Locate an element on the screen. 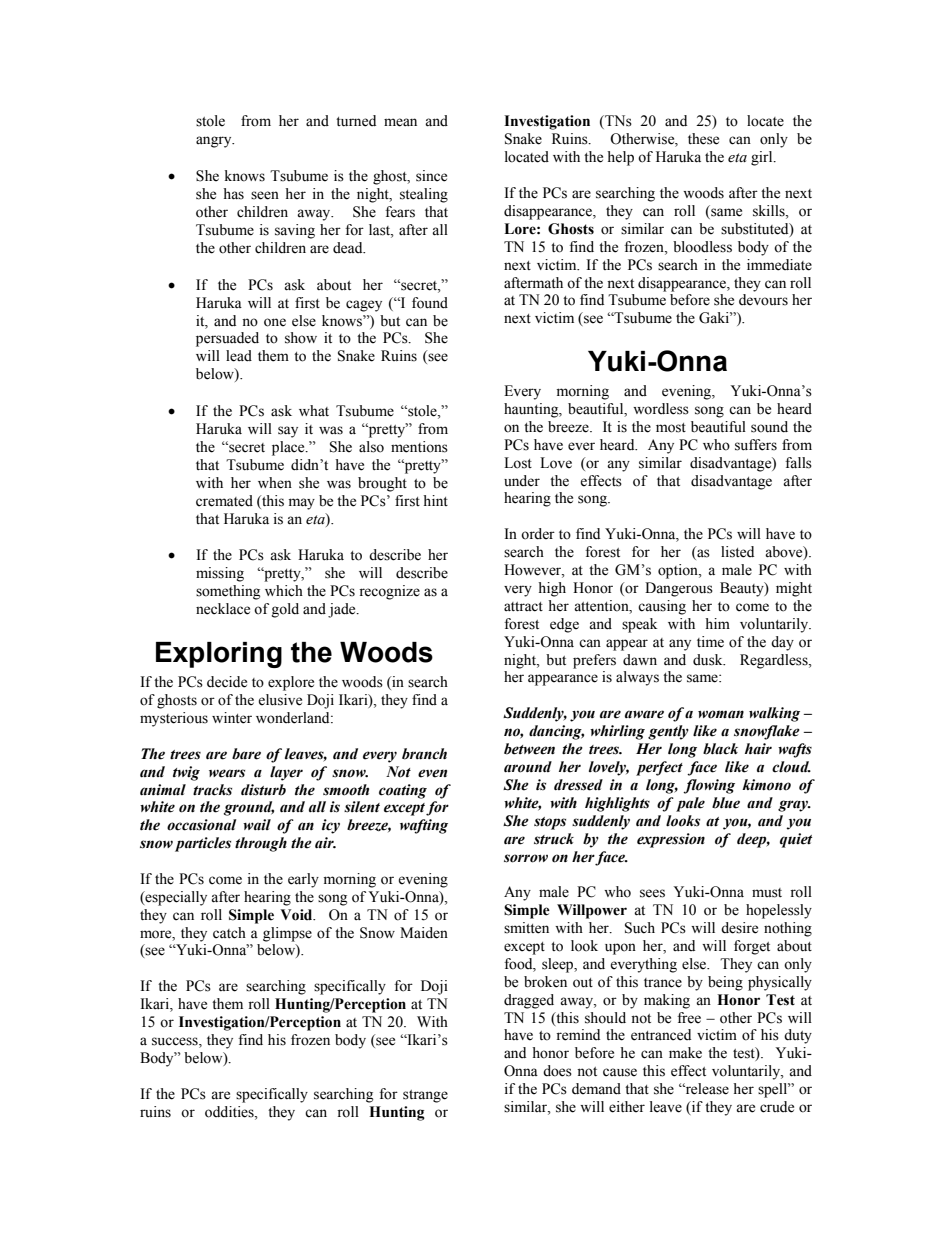  oddities is located at coordinates (230, 1112).
